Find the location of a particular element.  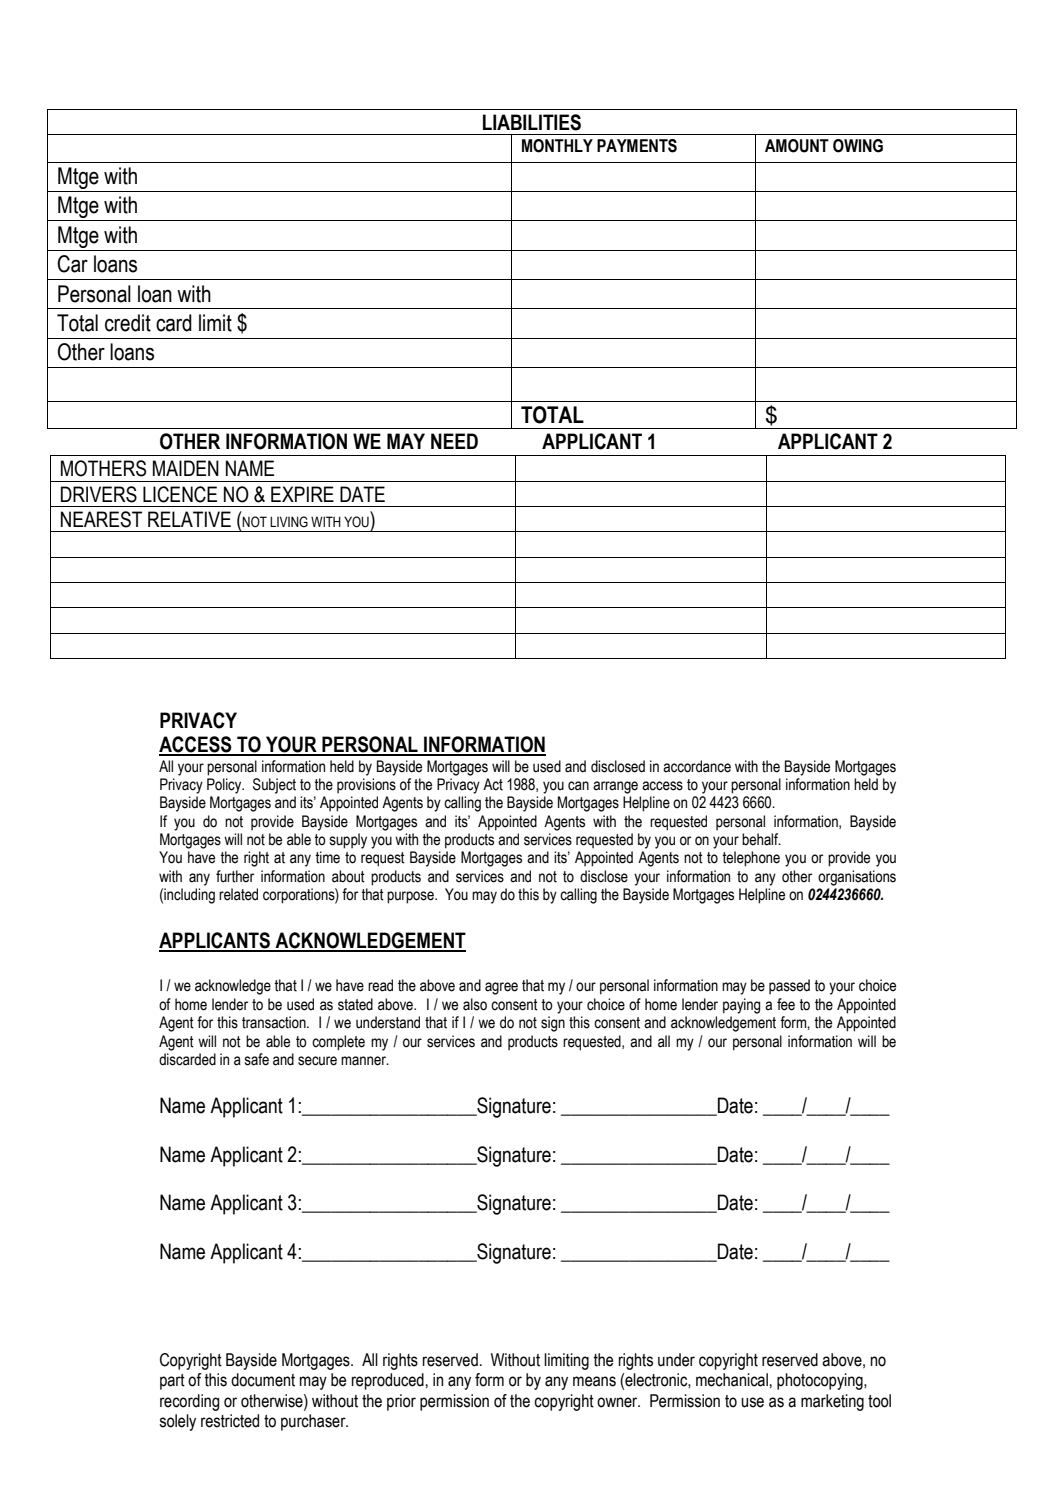

LIABILITIES is located at coordinates (532, 122).
